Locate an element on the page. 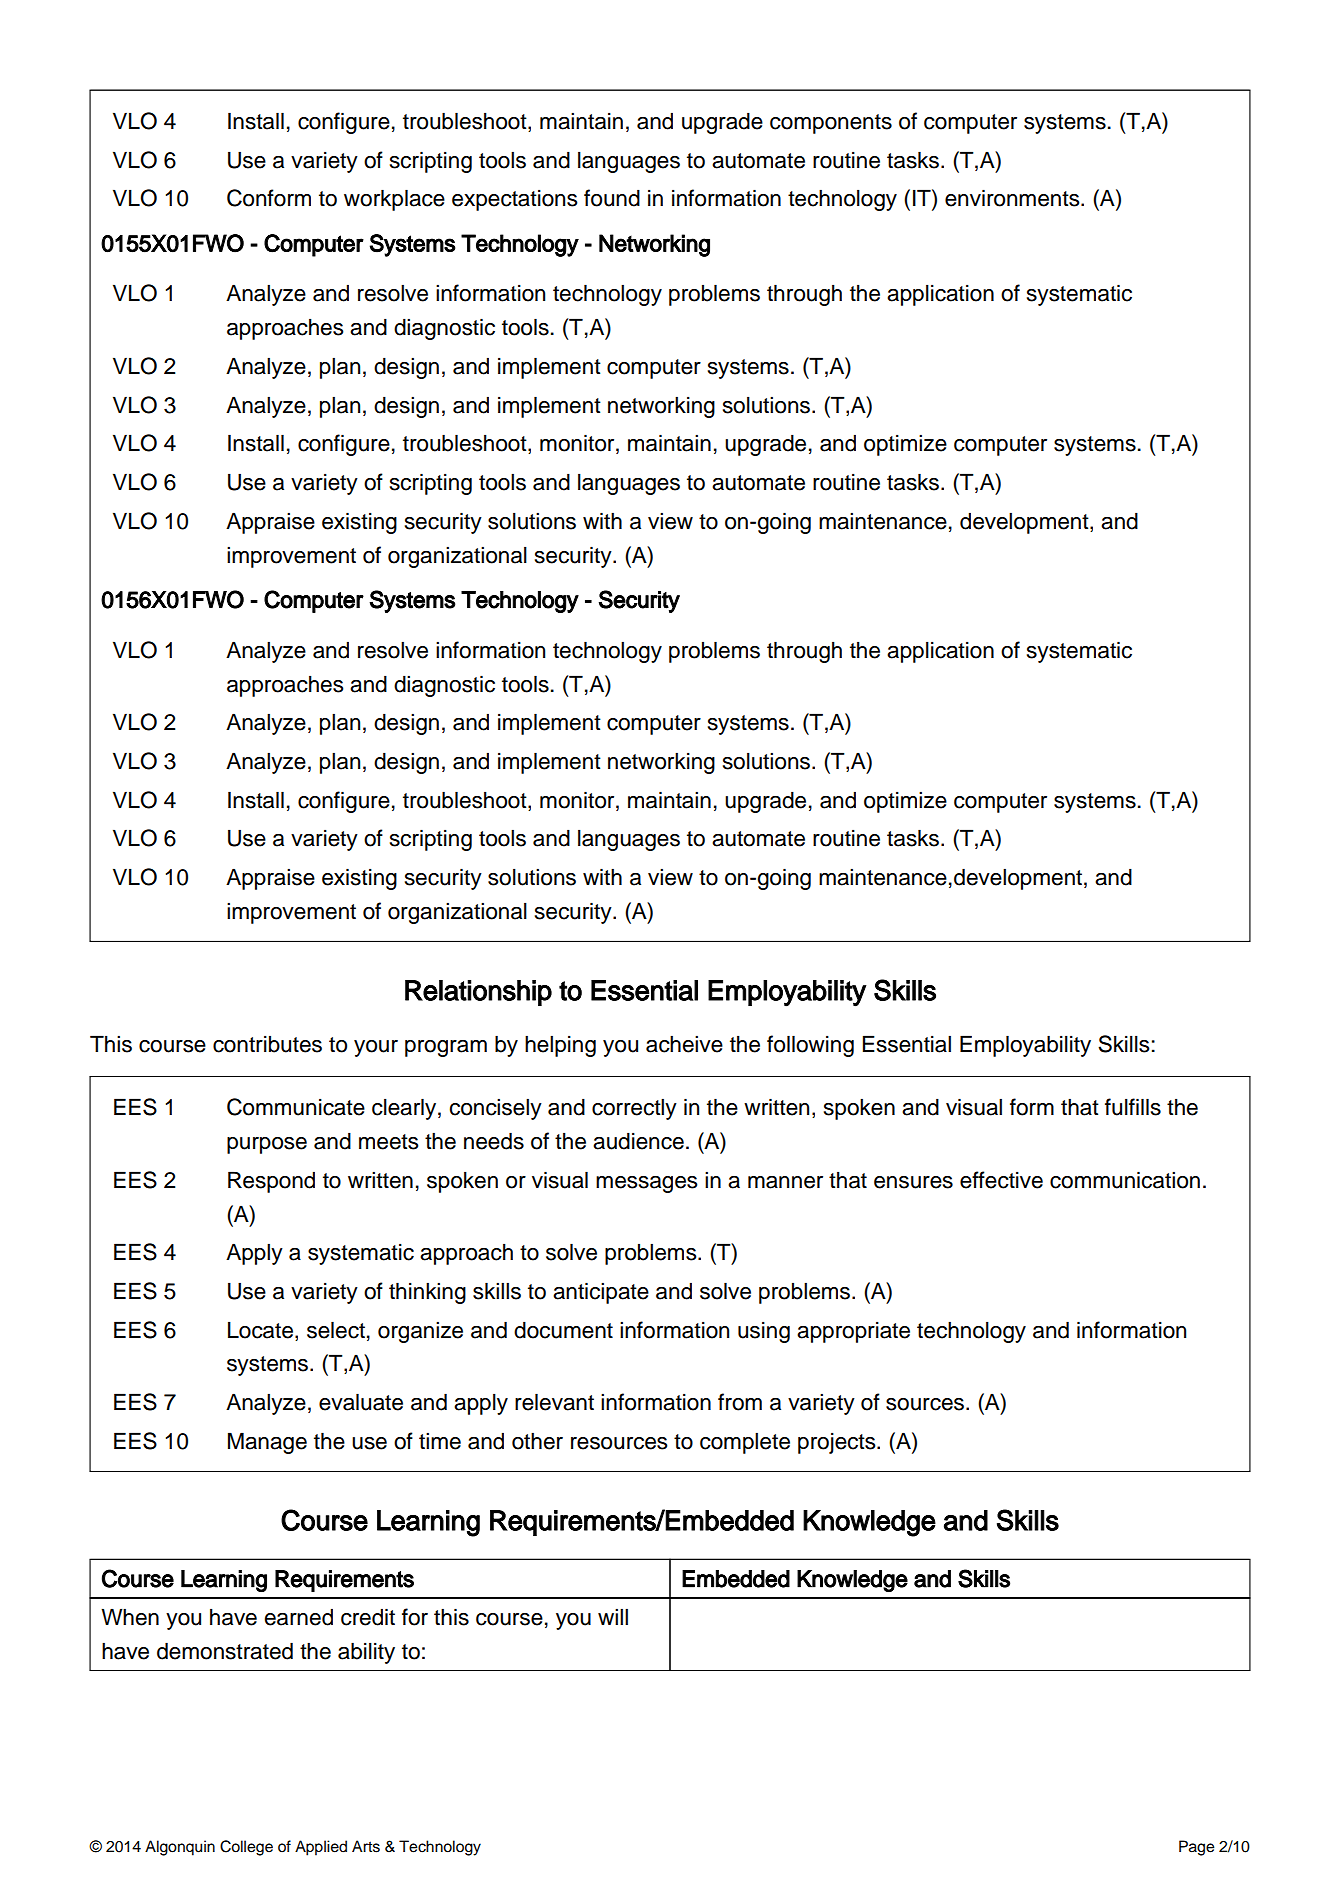  acheive is located at coordinates (684, 1044).
